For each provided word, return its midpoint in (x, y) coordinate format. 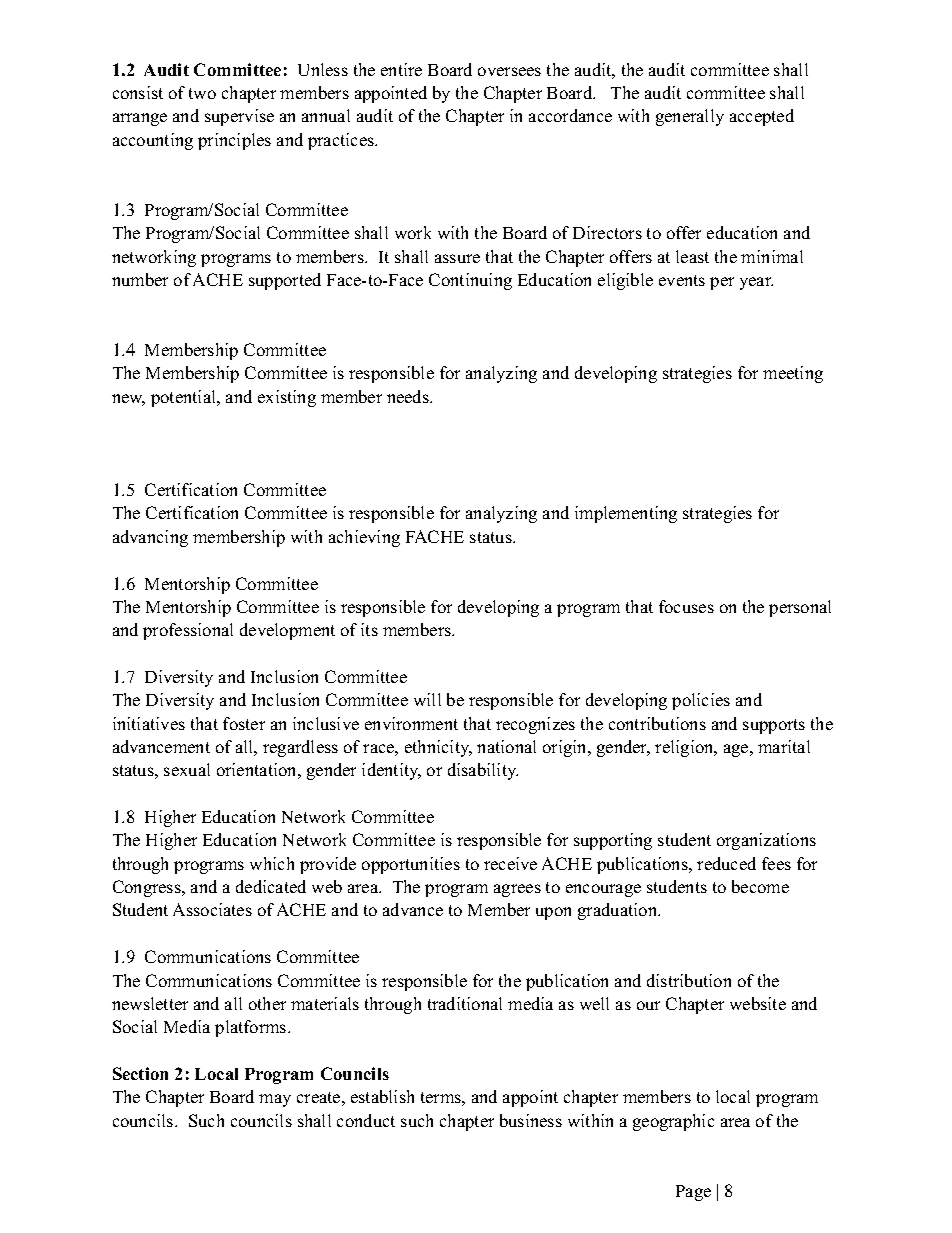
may (275, 1100)
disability (483, 771)
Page (693, 1193)
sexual (187, 769)
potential (185, 398)
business (531, 1120)
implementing (626, 514)
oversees (509, 71)
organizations (766, 841)
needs (409, 396)
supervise (239, 117)
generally (690, 117)
